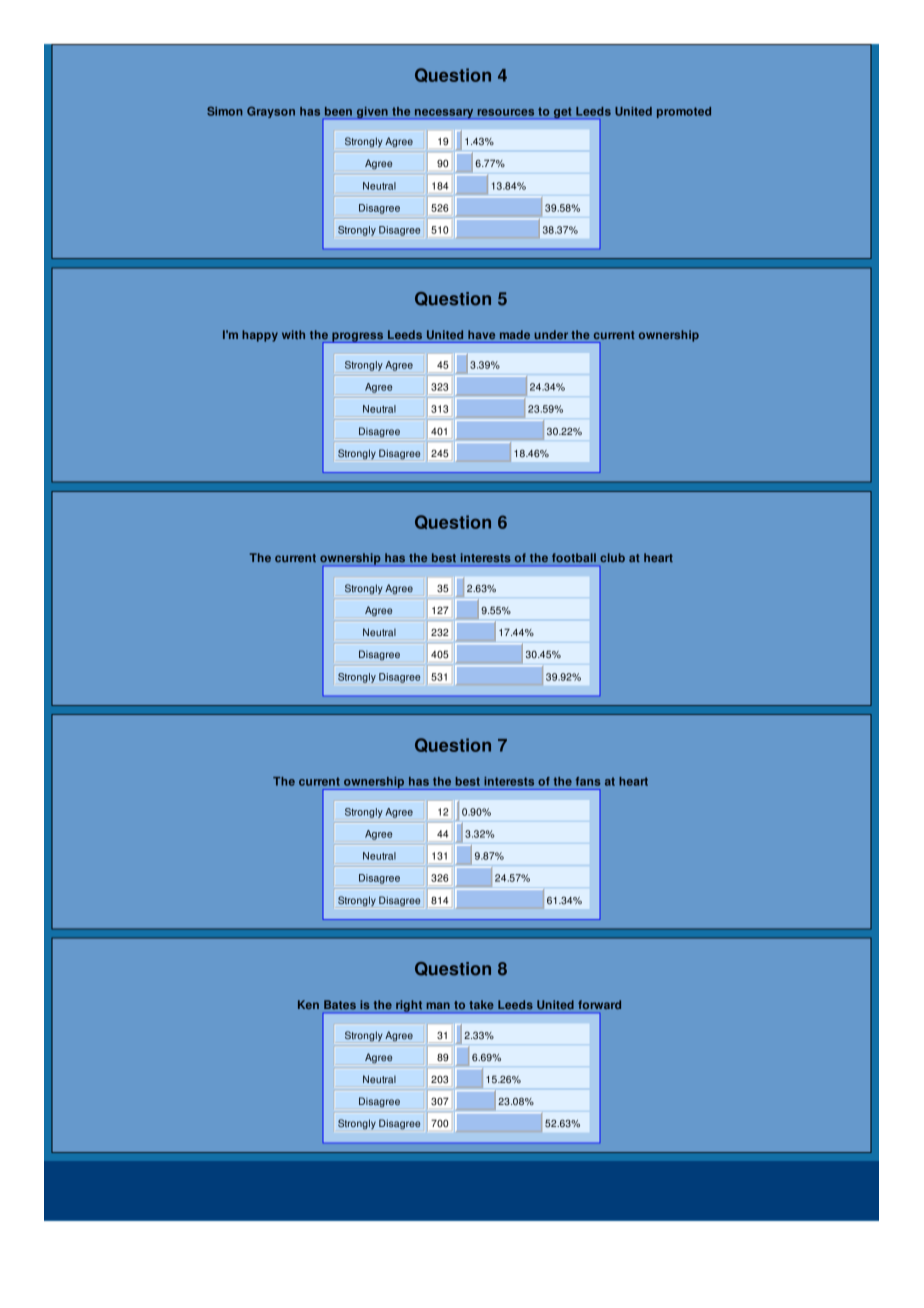 This image has width=924, height=1308. What do you see at coordinates (260, 336) in the image?
I see `happy` at bounding box center [260, 336].
